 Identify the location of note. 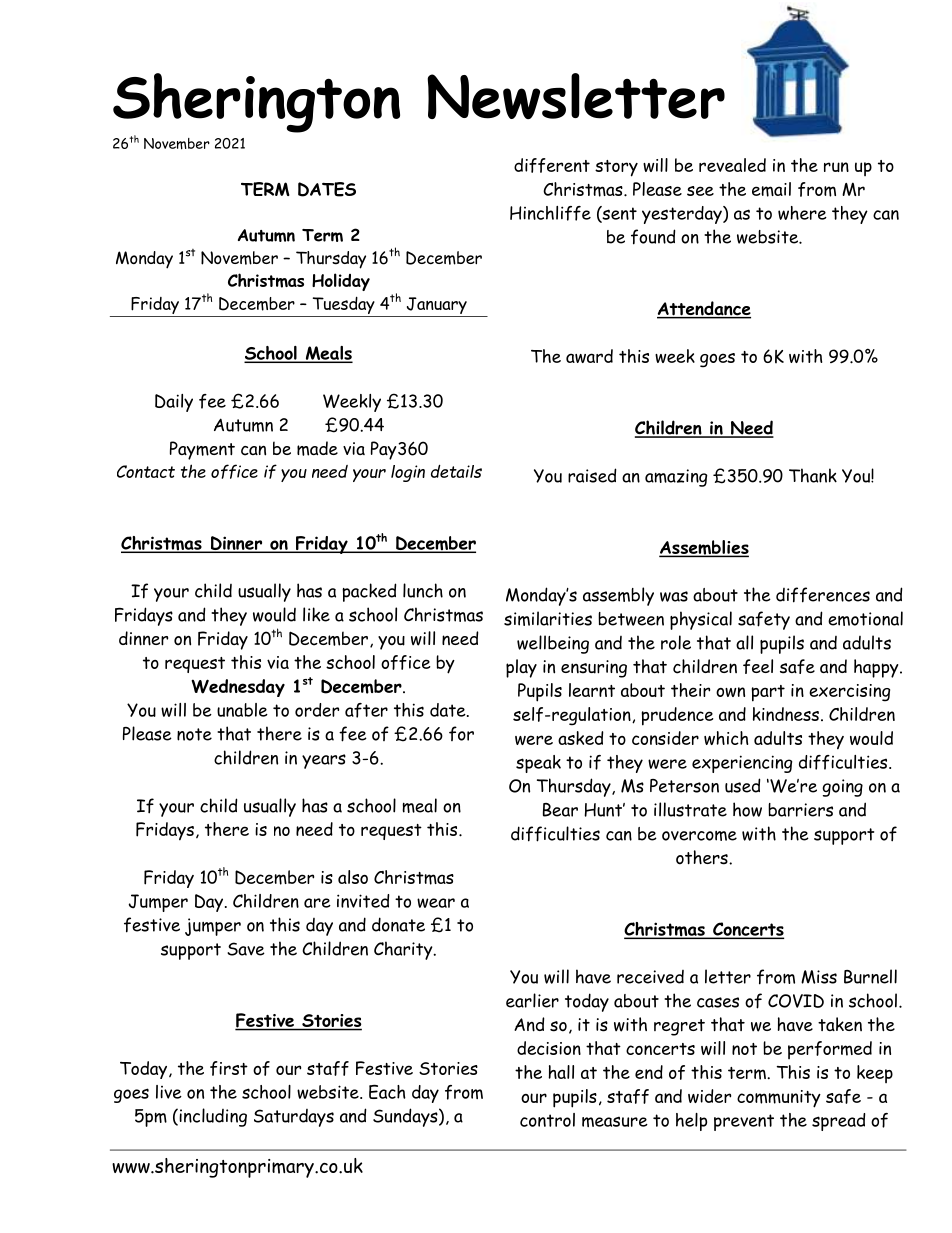
(194, 734).
